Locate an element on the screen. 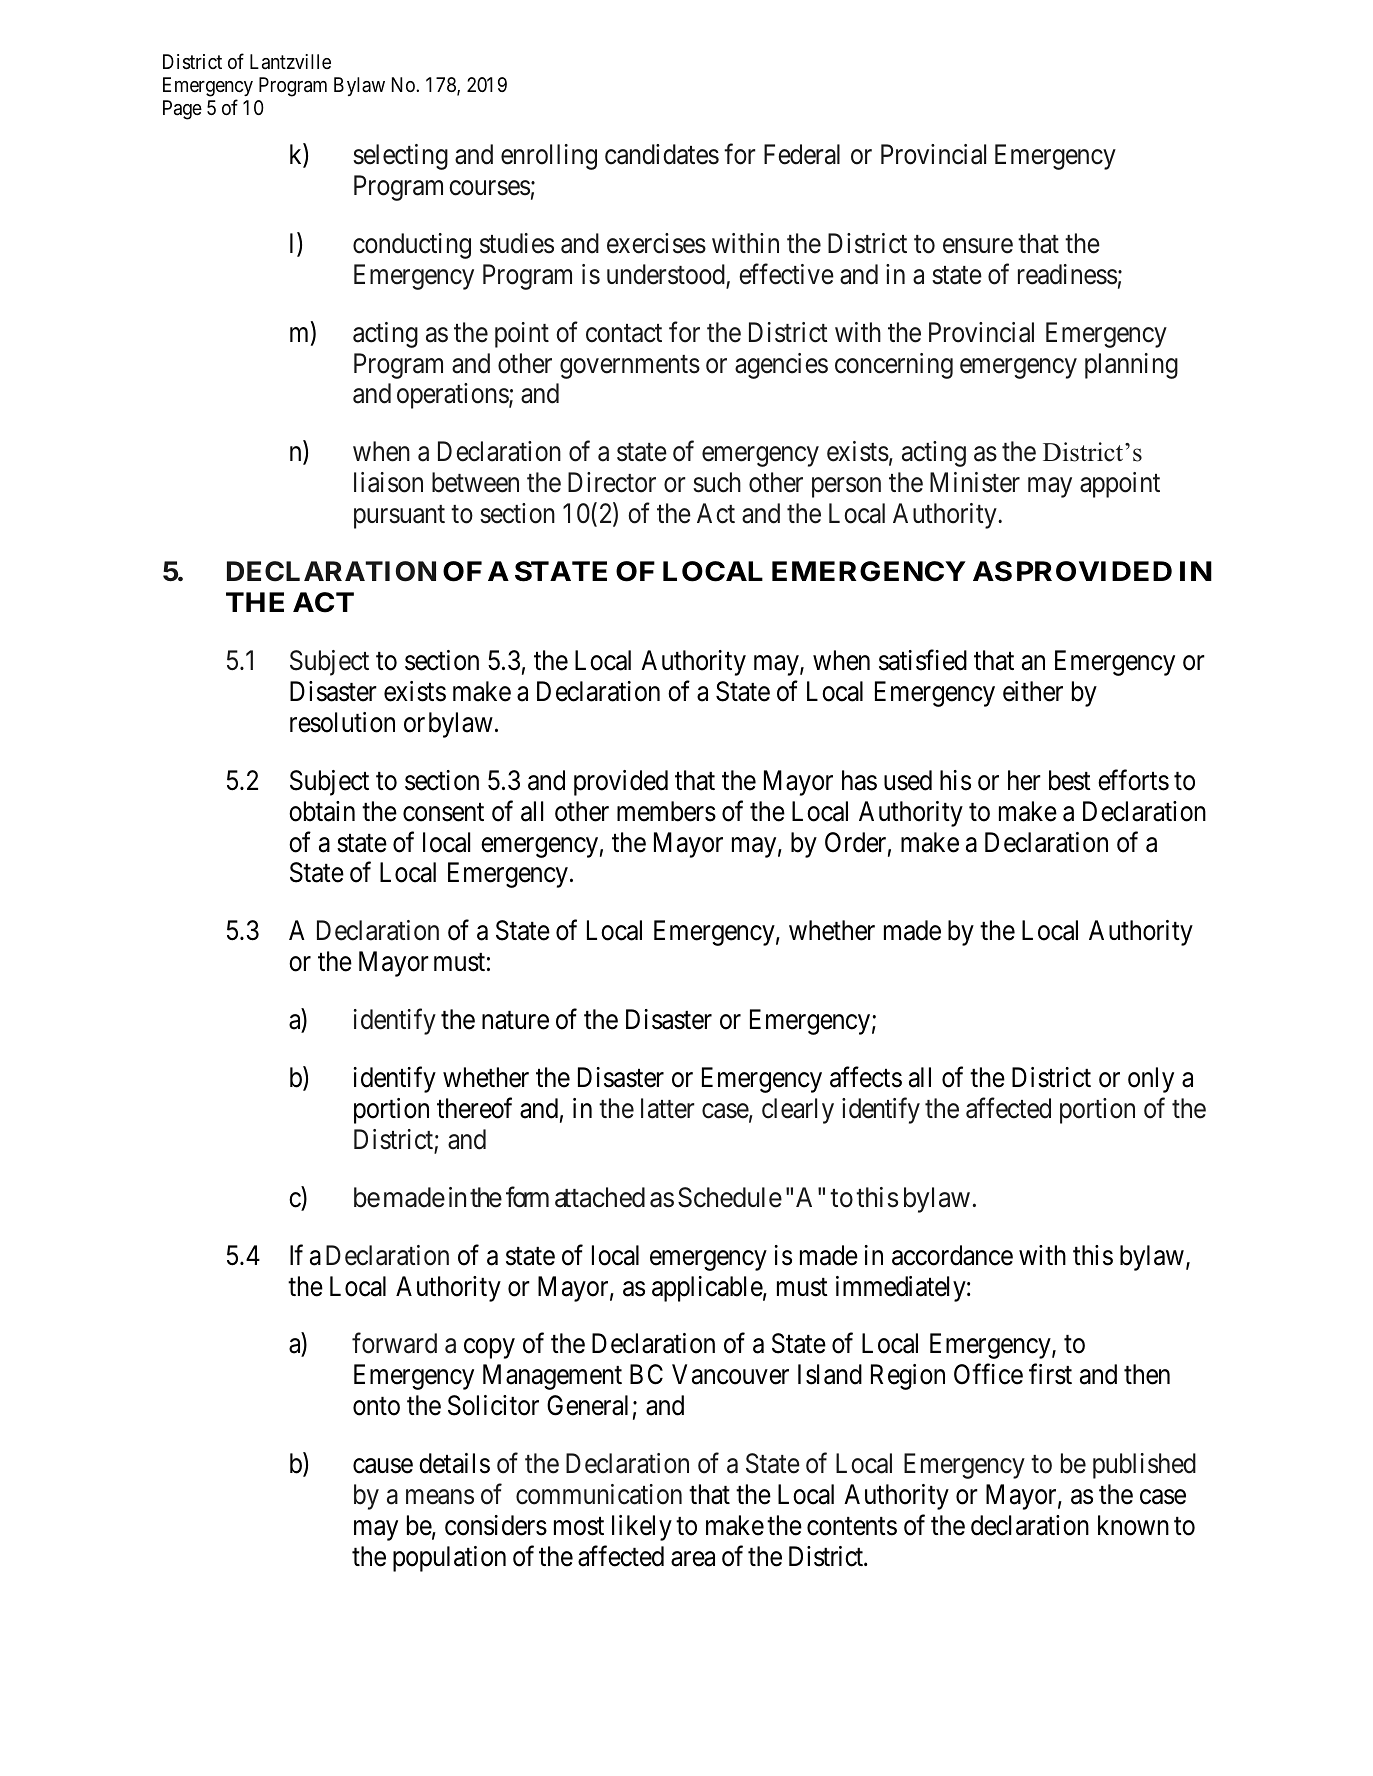 The image size is (1373, 1776). latter is located at coordinates (667, 1108).
